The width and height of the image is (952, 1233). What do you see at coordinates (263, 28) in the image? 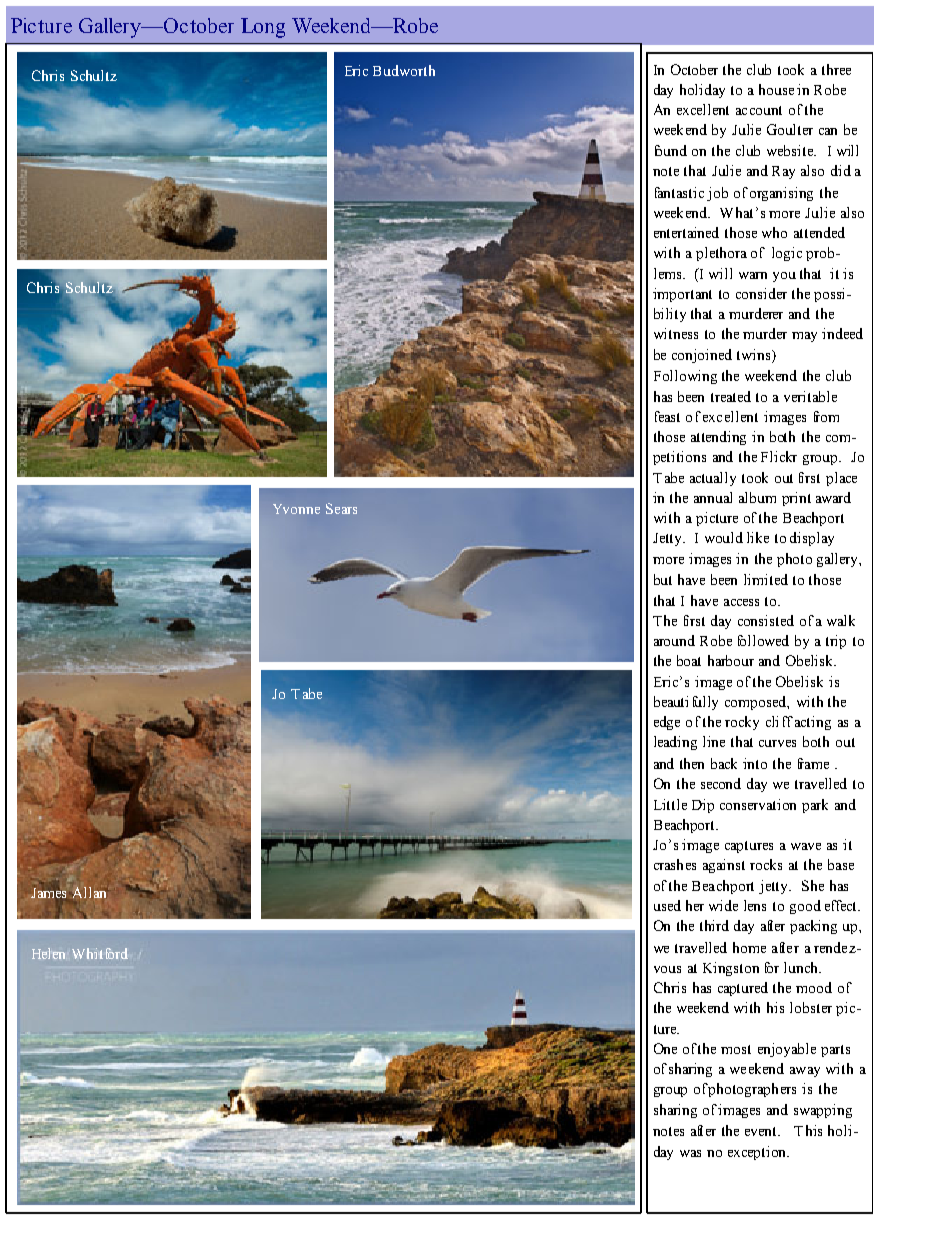
I see `Long` at bounding box center [263, 28].
